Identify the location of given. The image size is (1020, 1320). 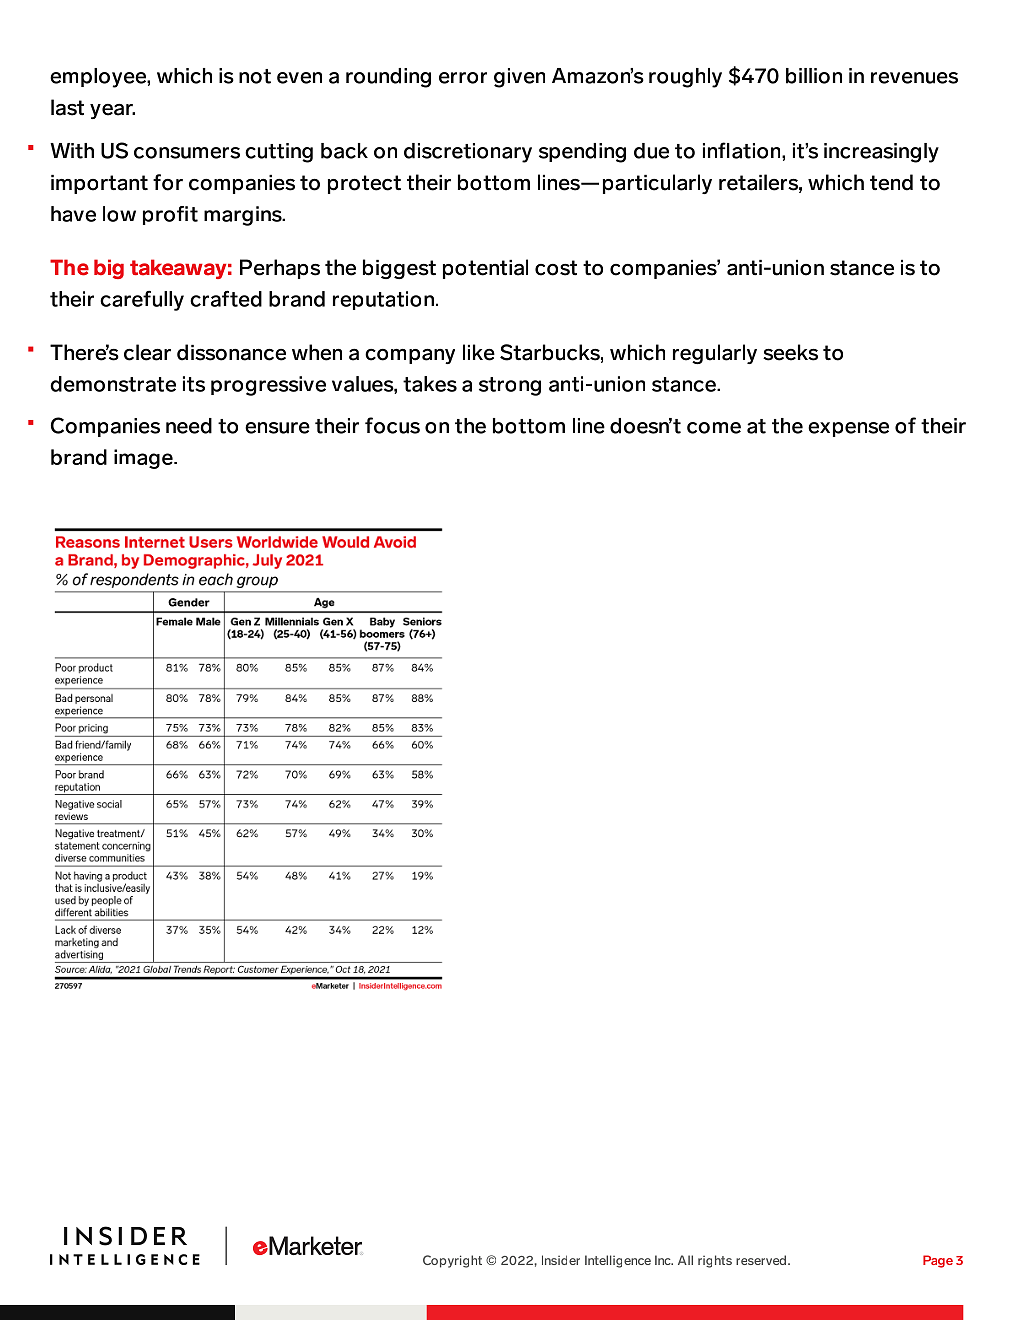
(519, 78).
